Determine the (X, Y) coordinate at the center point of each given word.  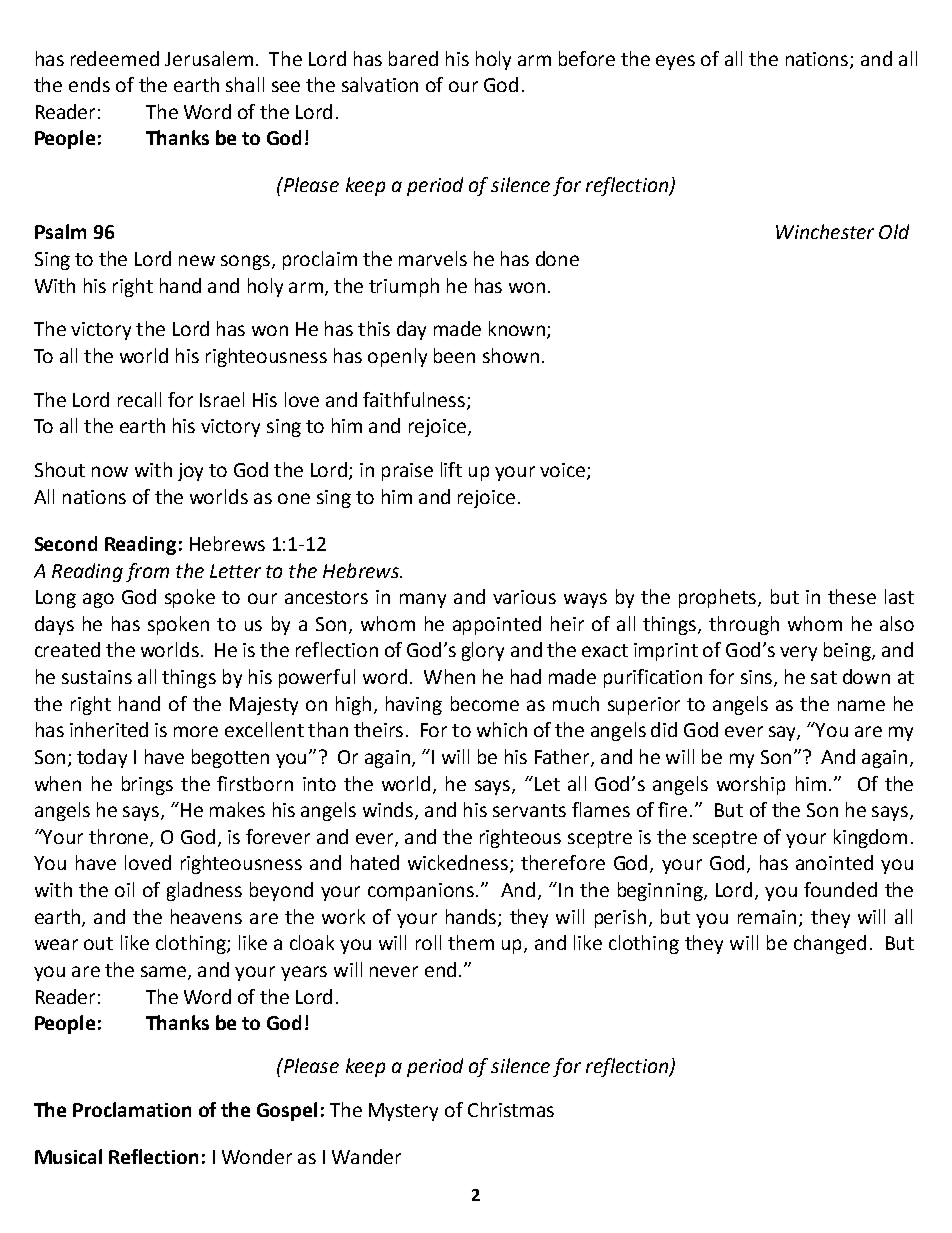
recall (139, 399)
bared (413, 58)
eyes (675, 62)
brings (147, 785)
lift (451, 469)
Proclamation (132, 1109)
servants (529, 810)
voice (564, 471)
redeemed (115, 58)
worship (751, 785)
